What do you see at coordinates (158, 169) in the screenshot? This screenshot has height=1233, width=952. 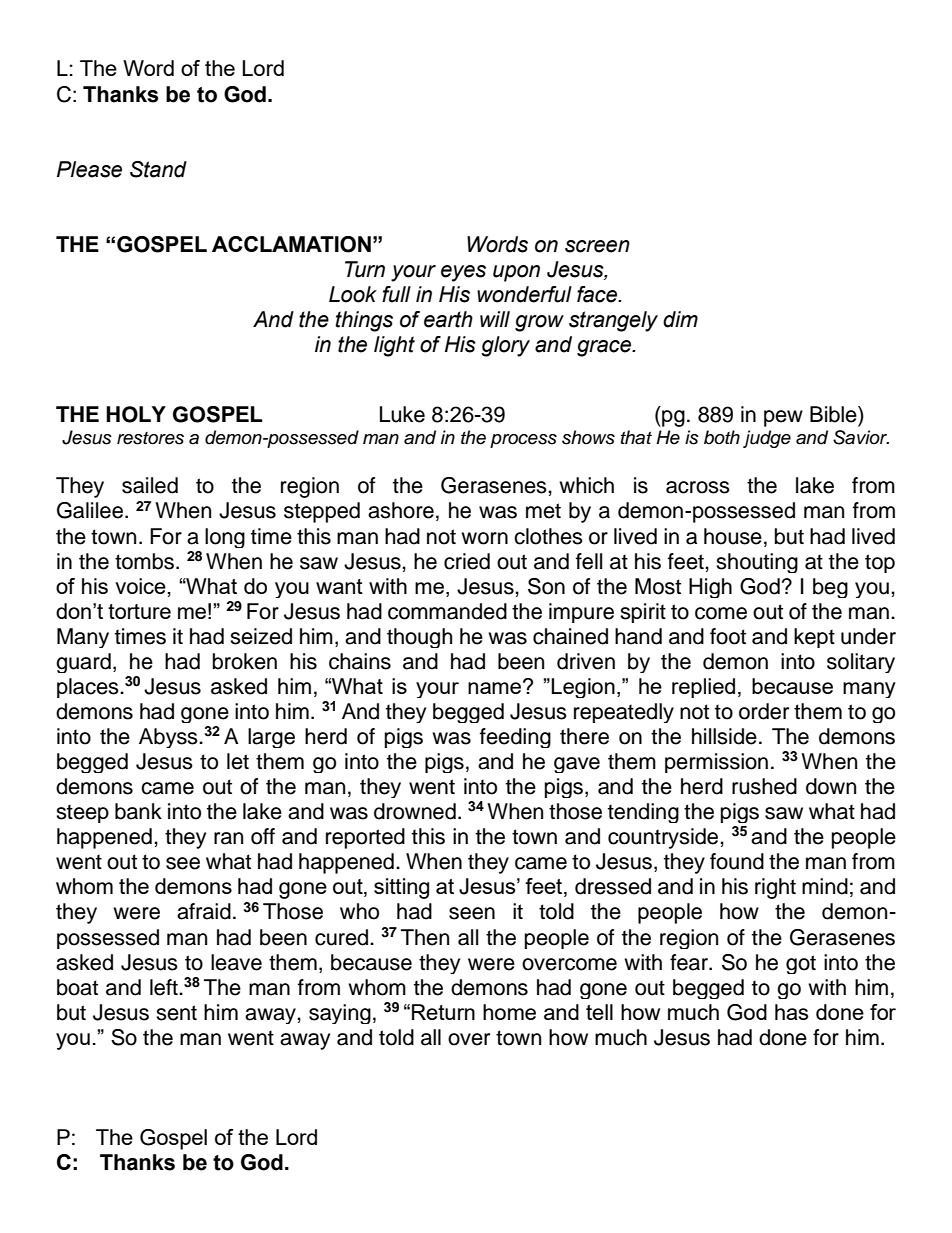 I see `Stand` at bounding box center [158, 169].
